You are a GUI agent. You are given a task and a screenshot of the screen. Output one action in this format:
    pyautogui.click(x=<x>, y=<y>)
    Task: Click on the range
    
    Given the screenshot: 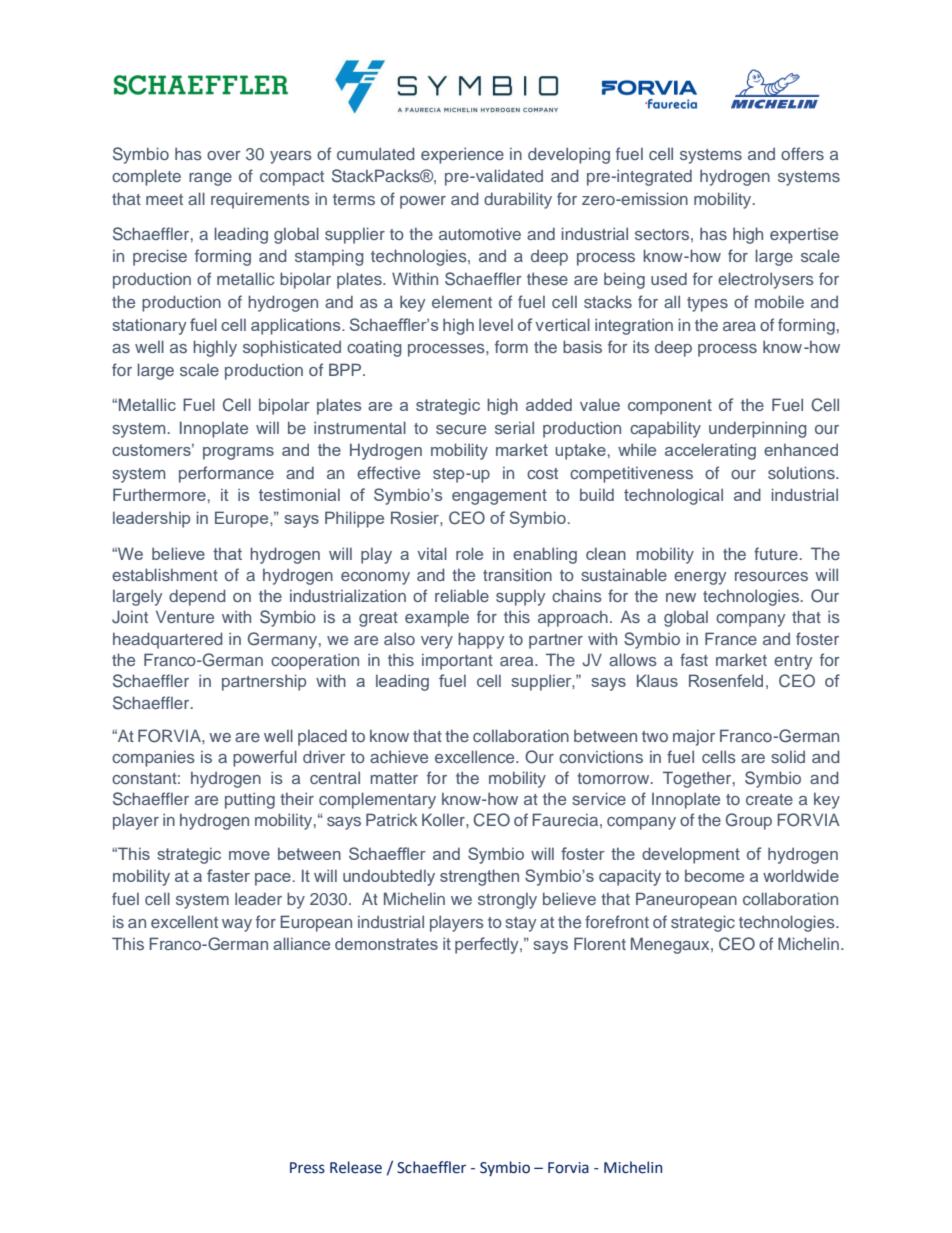 What is the action you would take?
    pyautogui.click(x=210, y=179)
